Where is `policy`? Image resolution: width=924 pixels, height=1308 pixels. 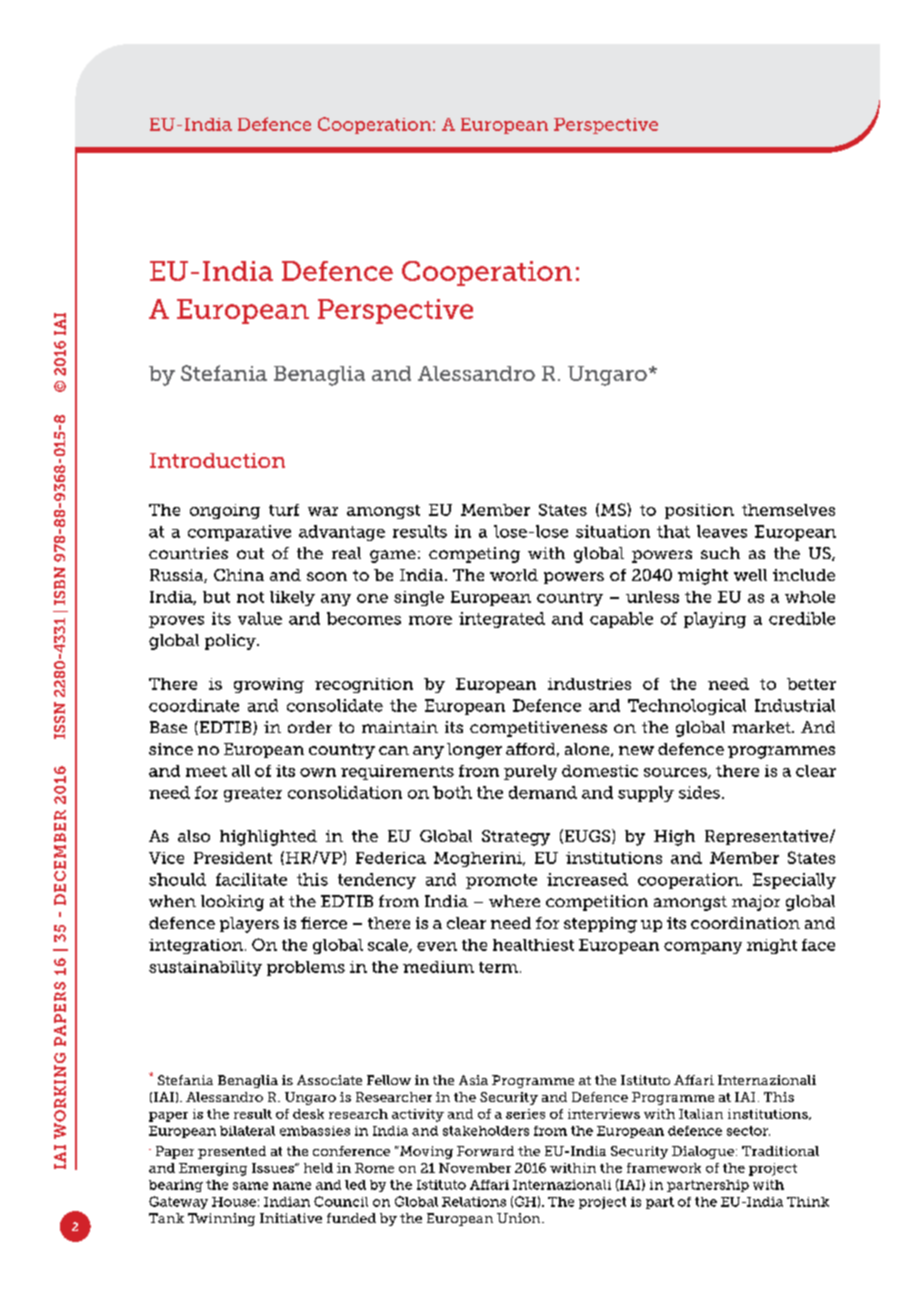 policy is located at coordinates (231, 642).
